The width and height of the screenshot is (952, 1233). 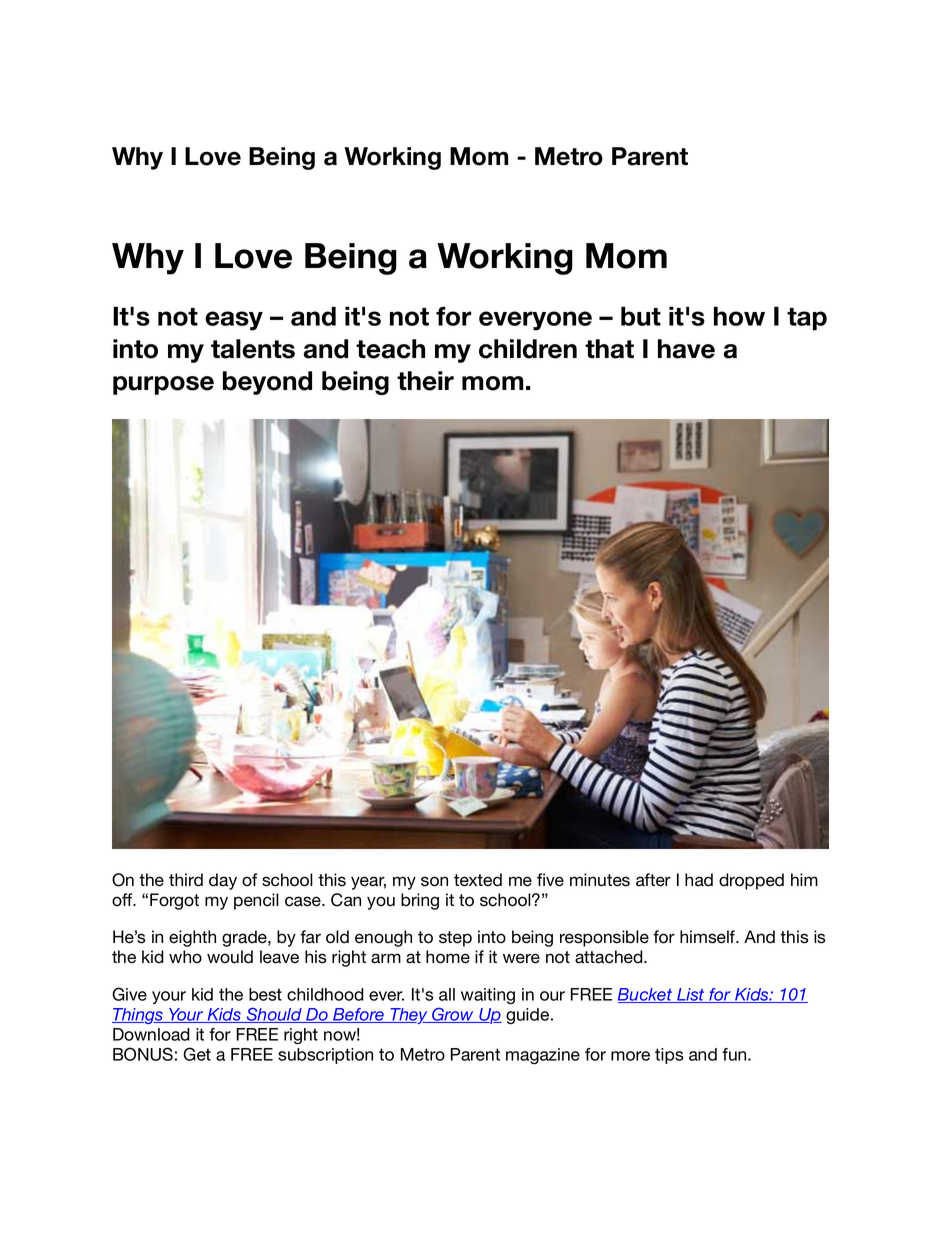 I want to click on tips, so click(x=669, y=1056).
